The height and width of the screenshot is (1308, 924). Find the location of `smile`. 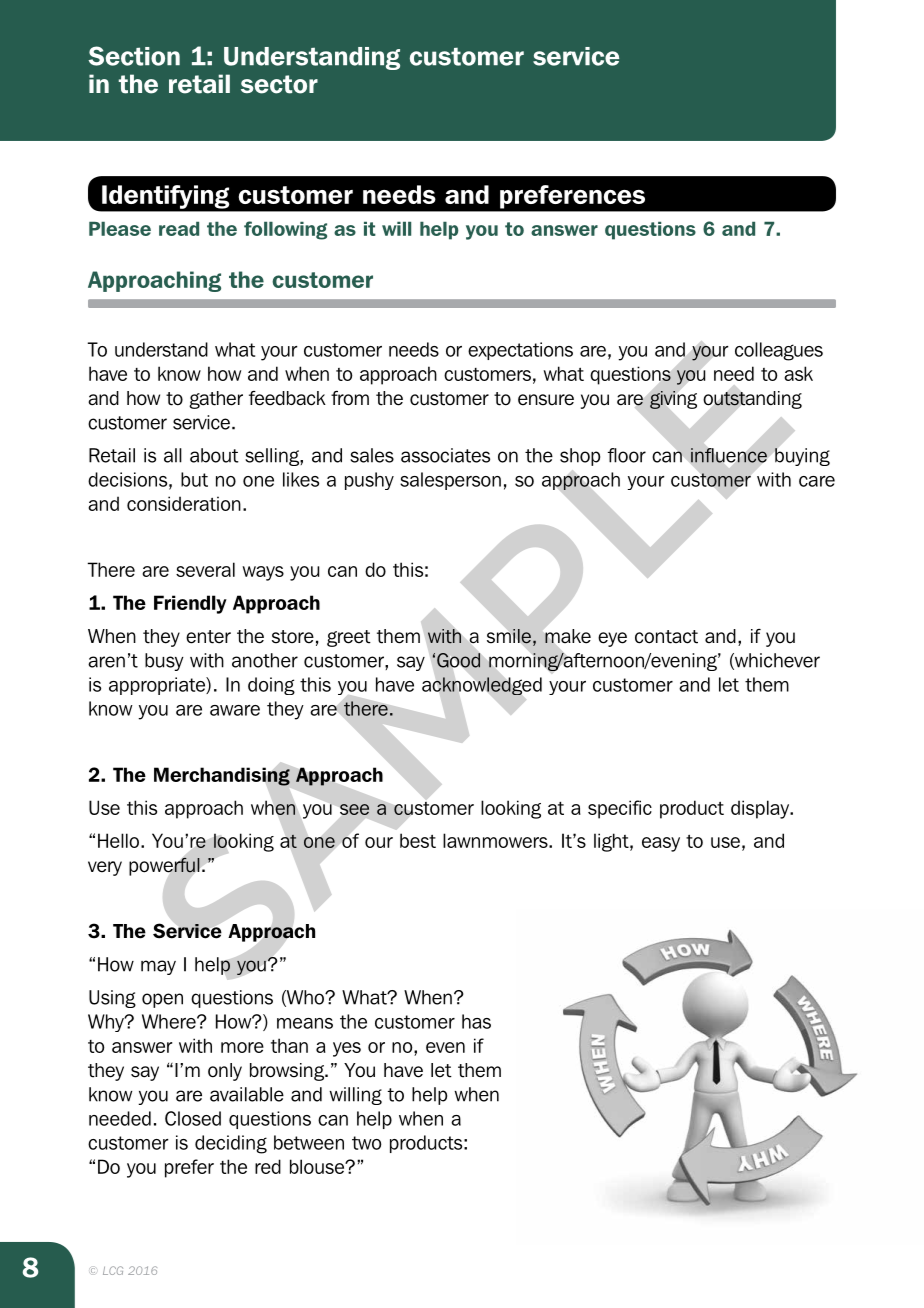

smile is located at coordinates (509, 636).
